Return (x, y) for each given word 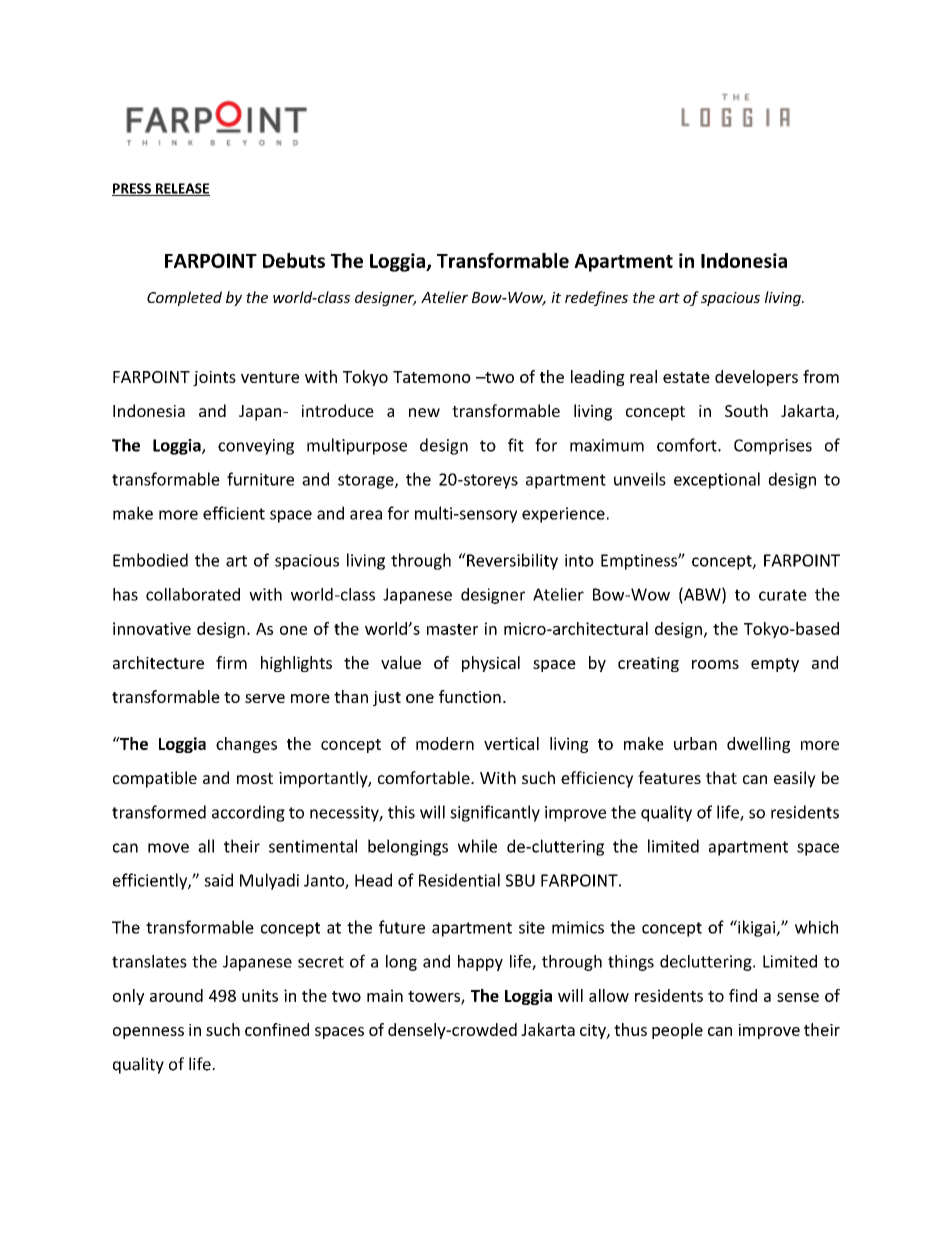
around (176, 995)
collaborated (193, 594)
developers (756, 378)
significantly (495, 813)
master (452, 629)
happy (480, 963)
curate (783, 595)
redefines (596, 298)
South (746, 410)
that (721, 777)
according (248, 813)
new (424, 412)
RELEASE (181, 189)
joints (214, 378)
